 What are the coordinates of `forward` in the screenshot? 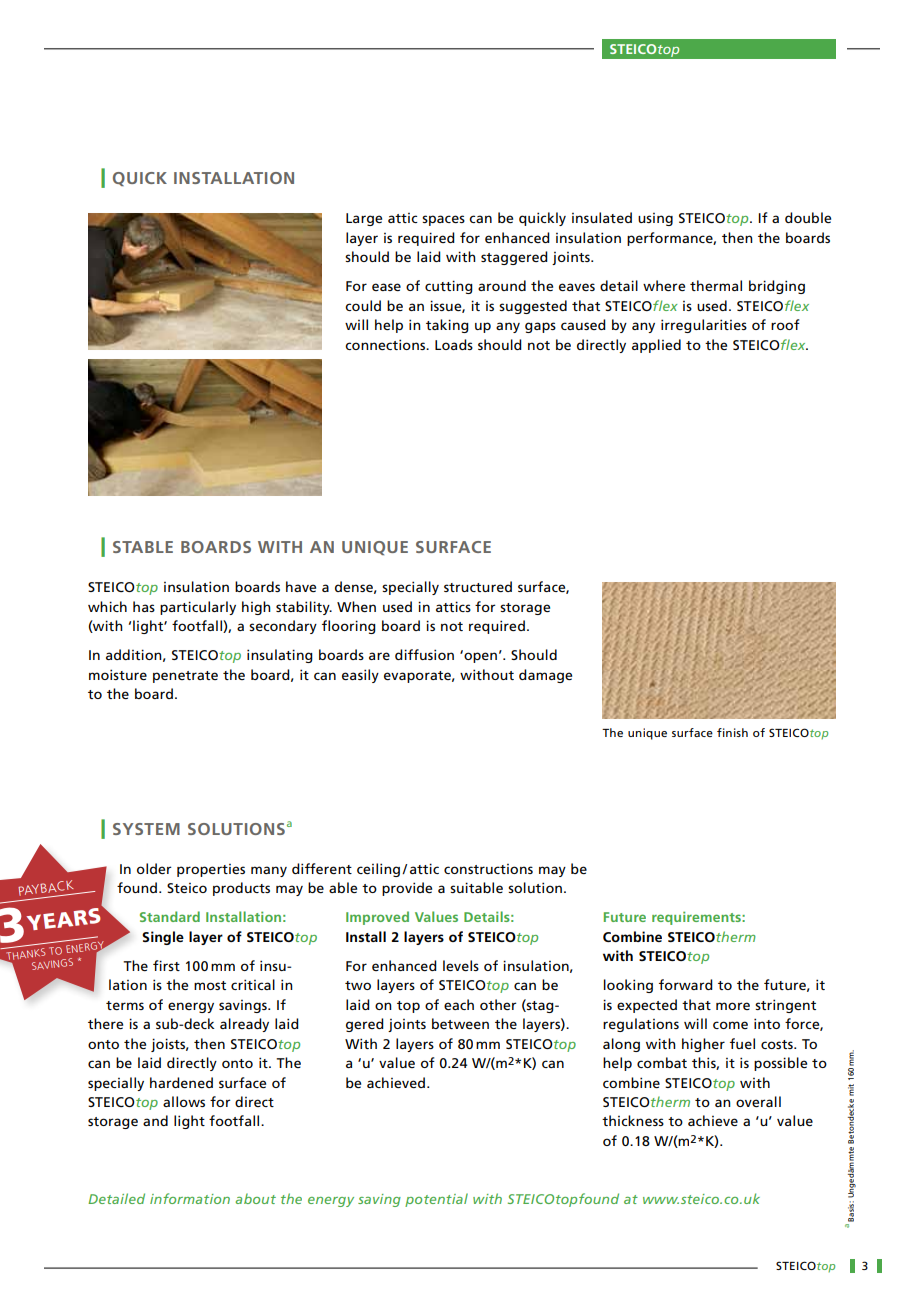 It's located at (686, 984).
